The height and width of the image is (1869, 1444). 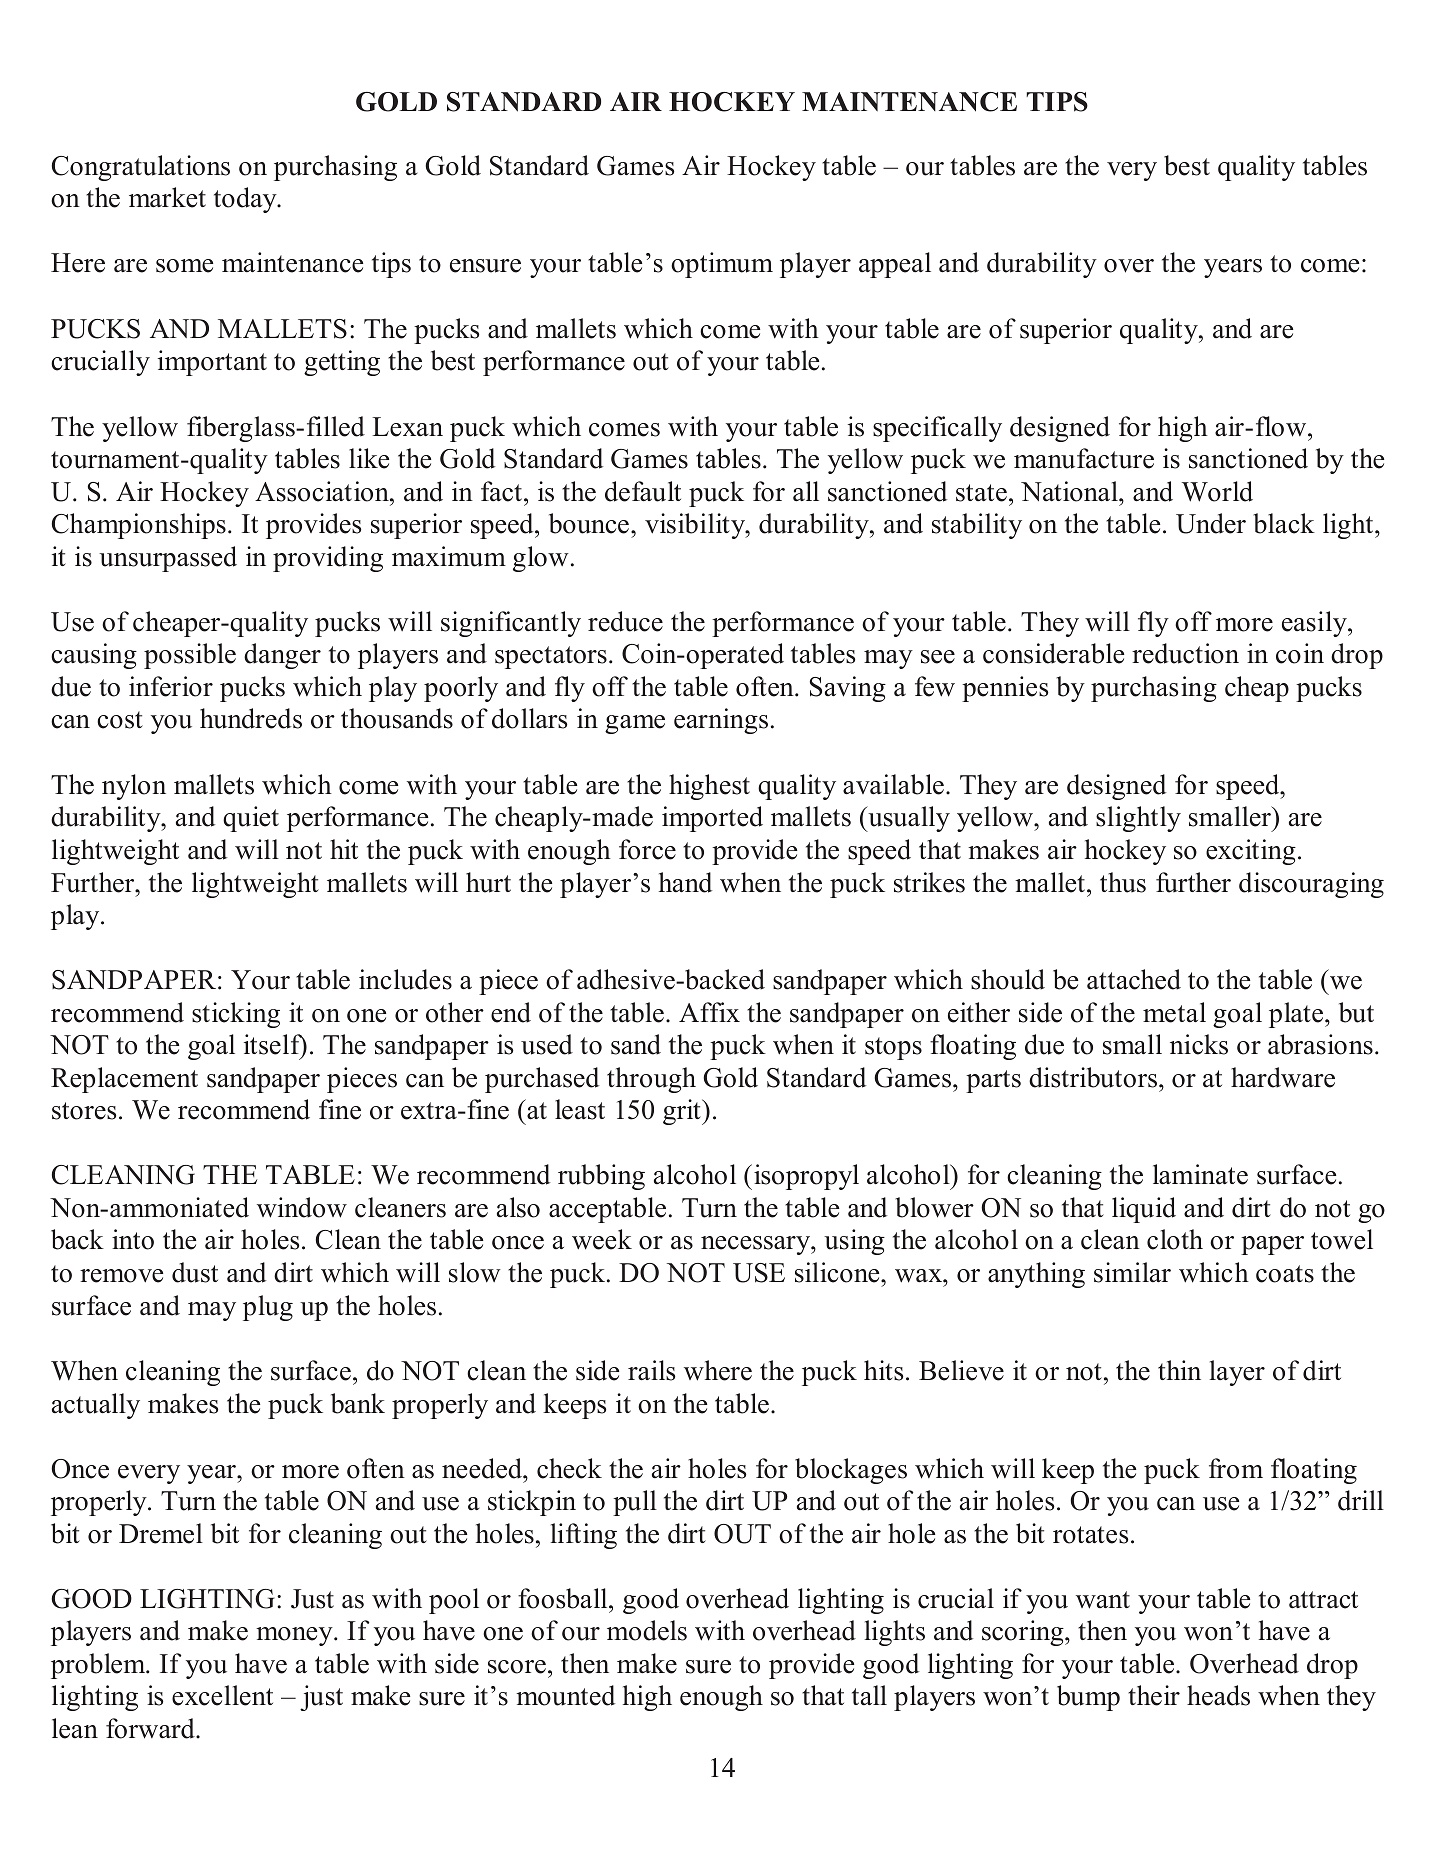 I want to click on excellent, so click(x=222, y=1695).
